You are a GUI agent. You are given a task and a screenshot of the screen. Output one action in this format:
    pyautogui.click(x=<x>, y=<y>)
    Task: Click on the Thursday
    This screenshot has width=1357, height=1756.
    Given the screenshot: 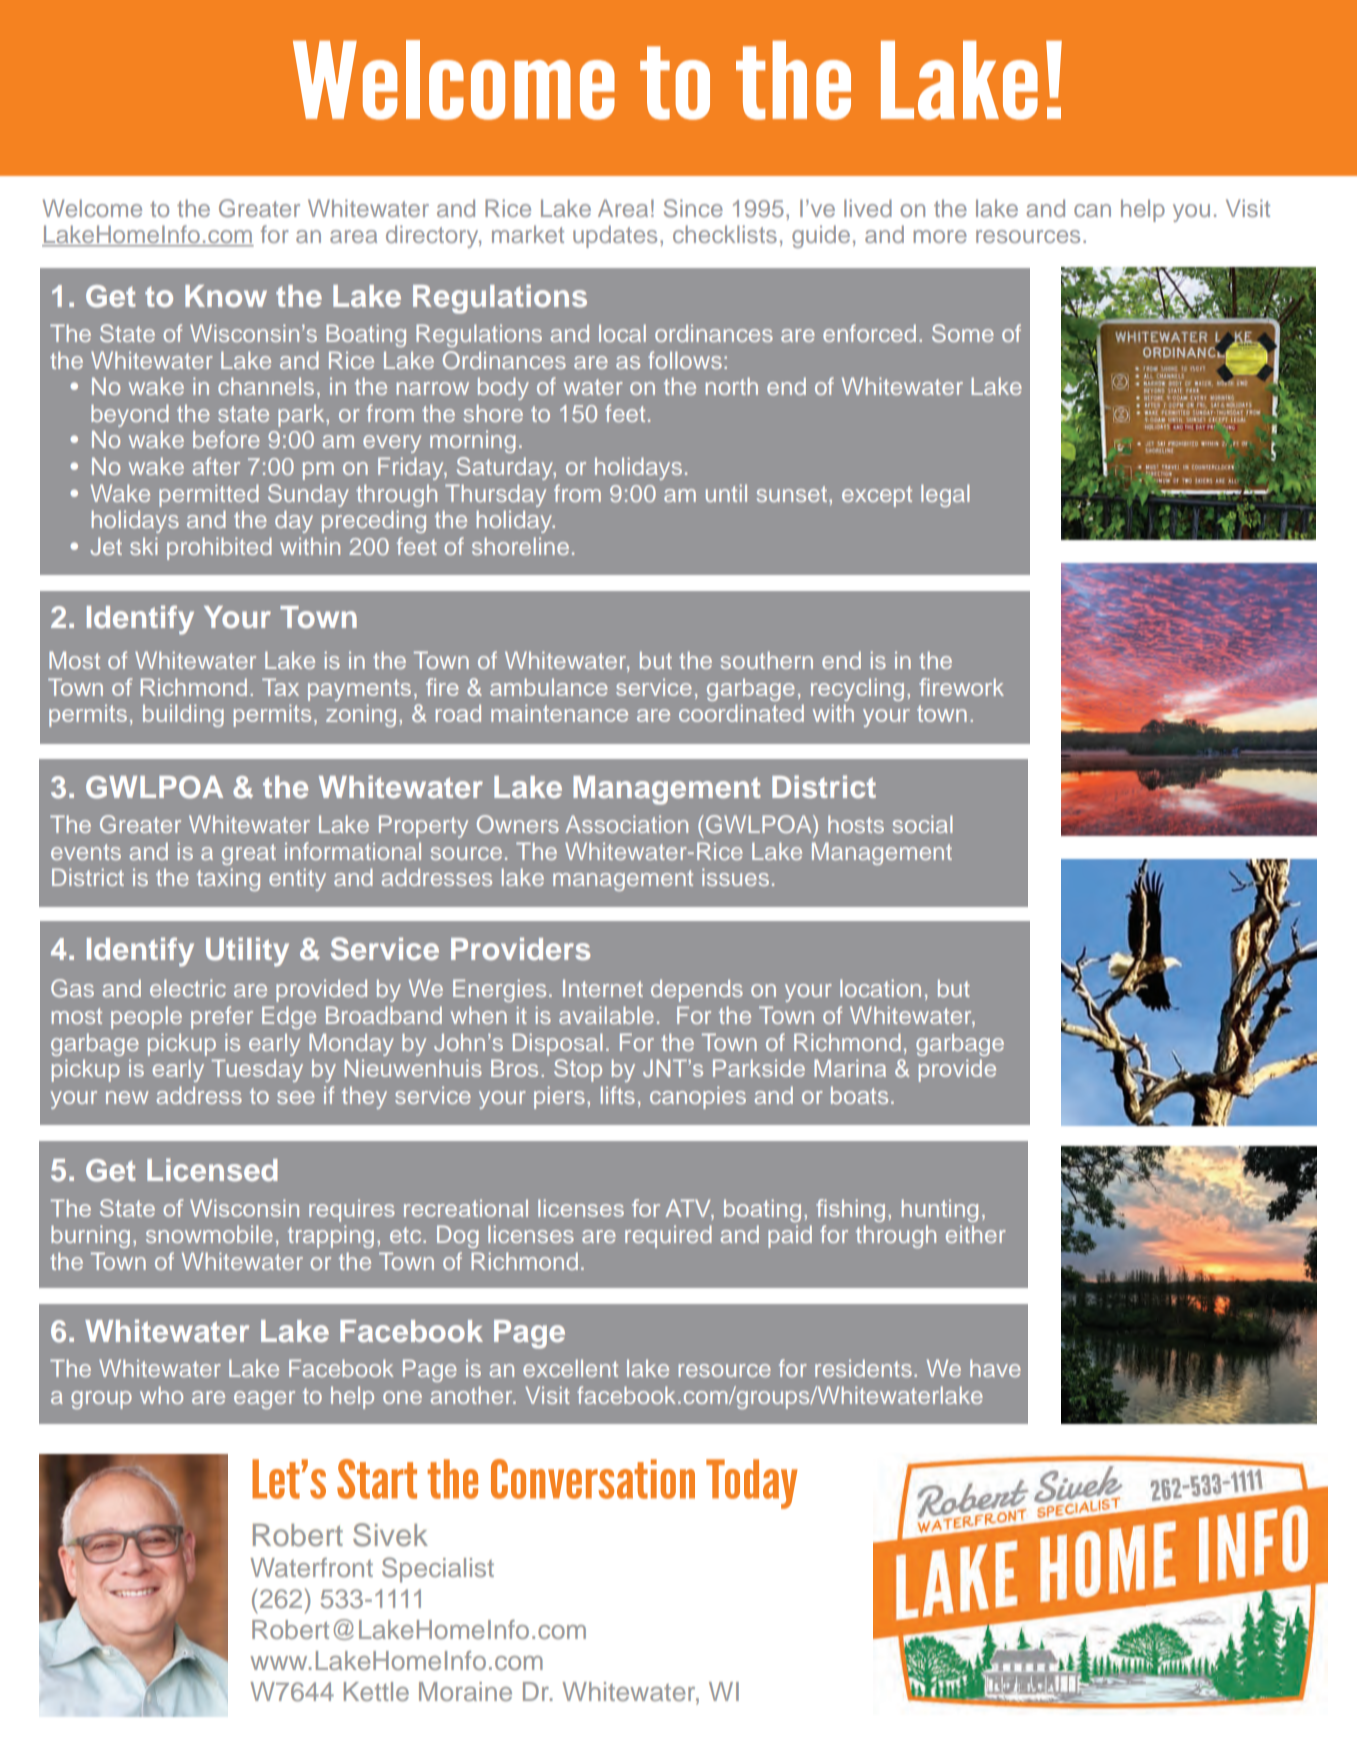 What is the action you would take?
    pyautogui.click(x=495, y=495)
